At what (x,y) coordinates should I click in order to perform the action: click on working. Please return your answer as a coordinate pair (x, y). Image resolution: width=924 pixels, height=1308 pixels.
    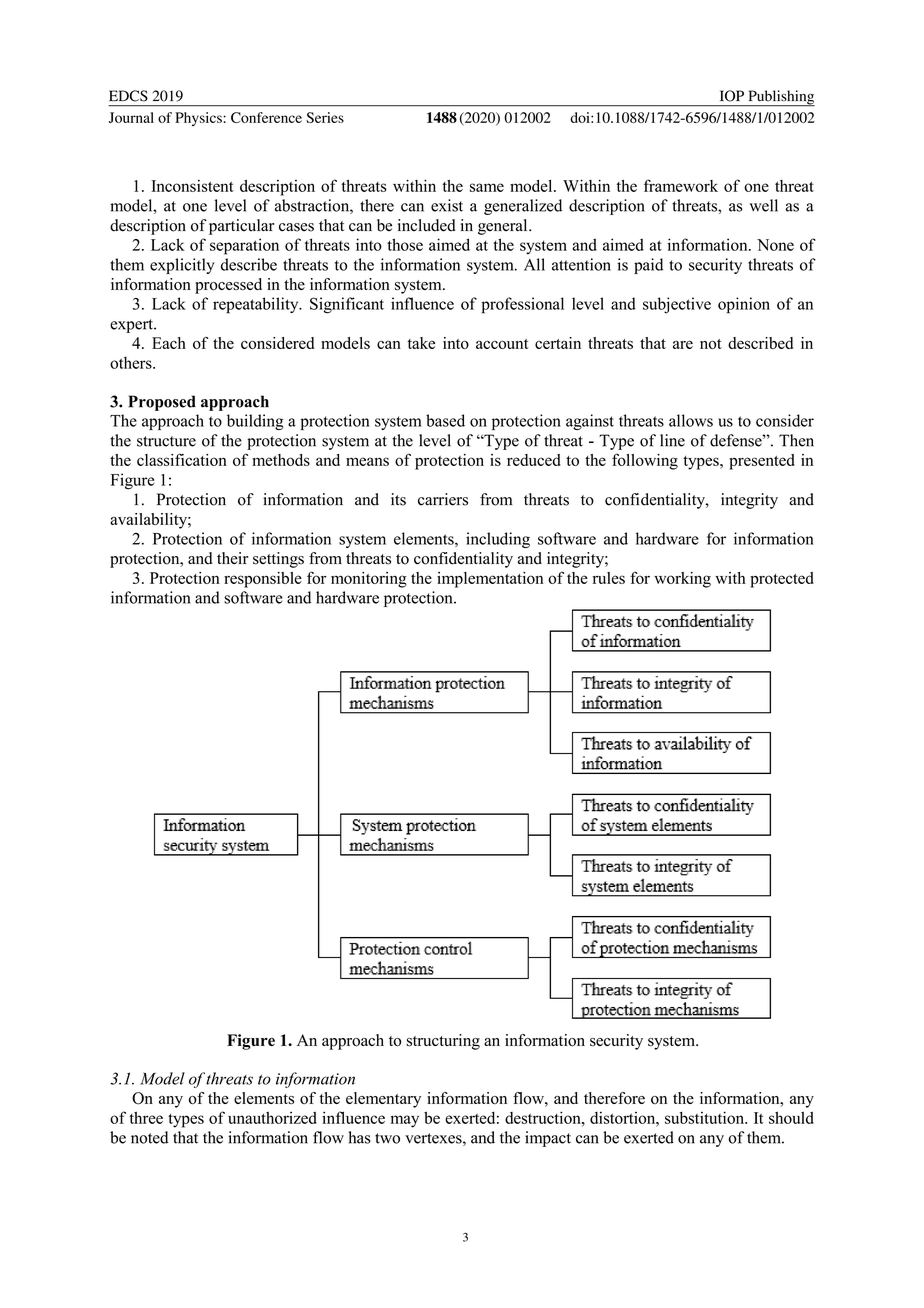
    Looking at the image, I should click on (682, 580).
